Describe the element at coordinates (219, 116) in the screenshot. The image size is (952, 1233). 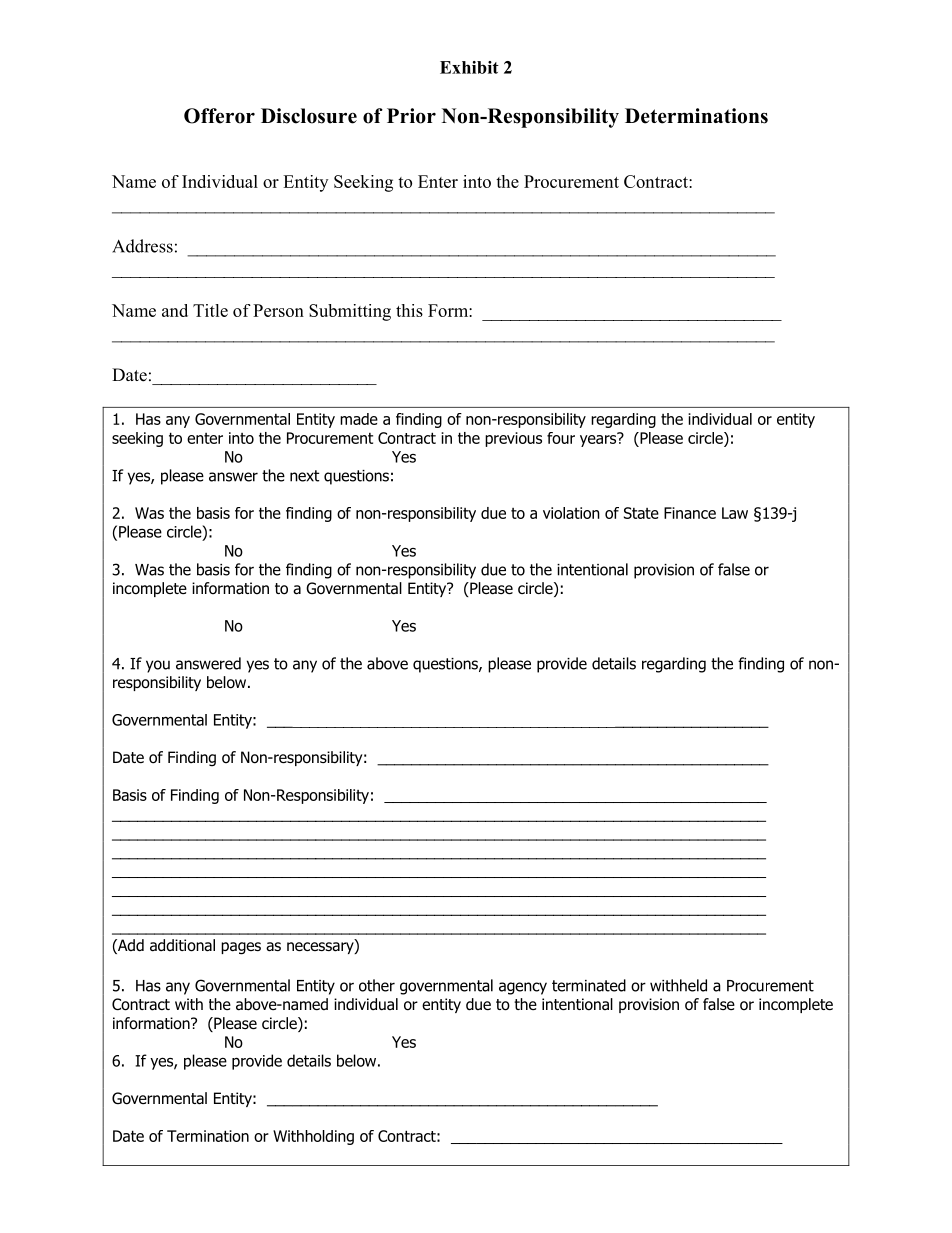
I see `Offeror` at that location.
